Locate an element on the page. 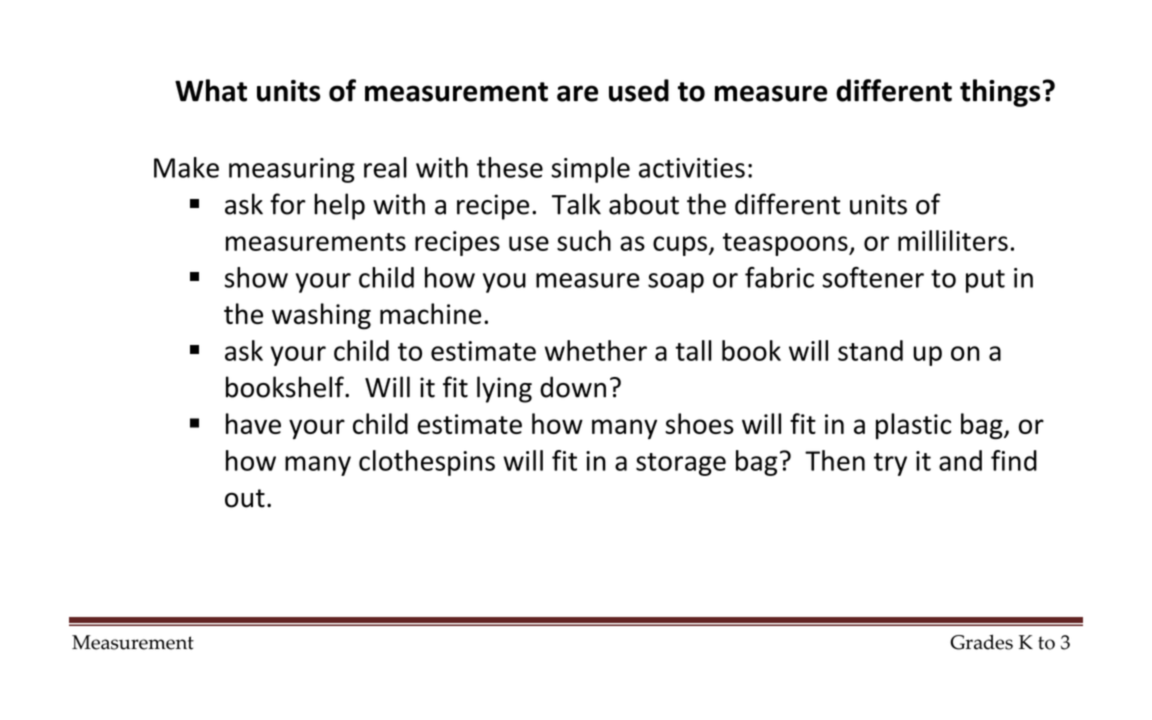  things is located at coordinates (1000, 93).
